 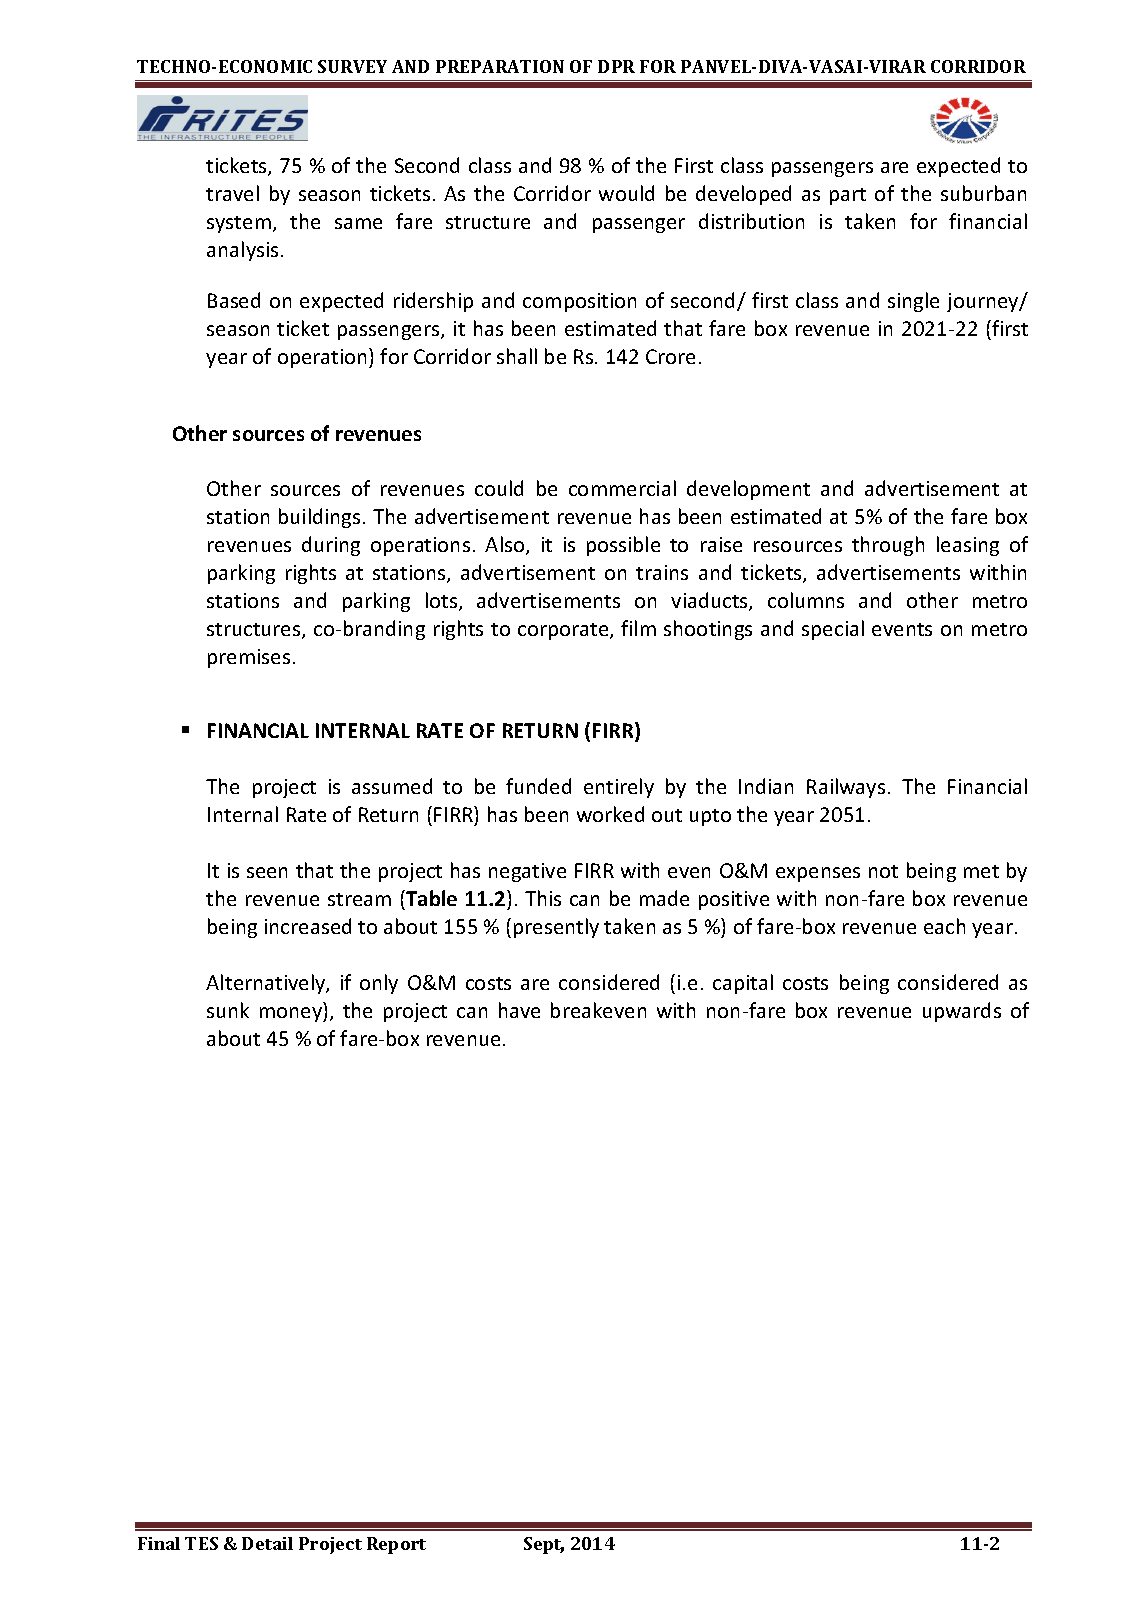 What do you see at coordinates (538, 786) in the screenshot?
I see `funded` at bounding box center [538, 786].
